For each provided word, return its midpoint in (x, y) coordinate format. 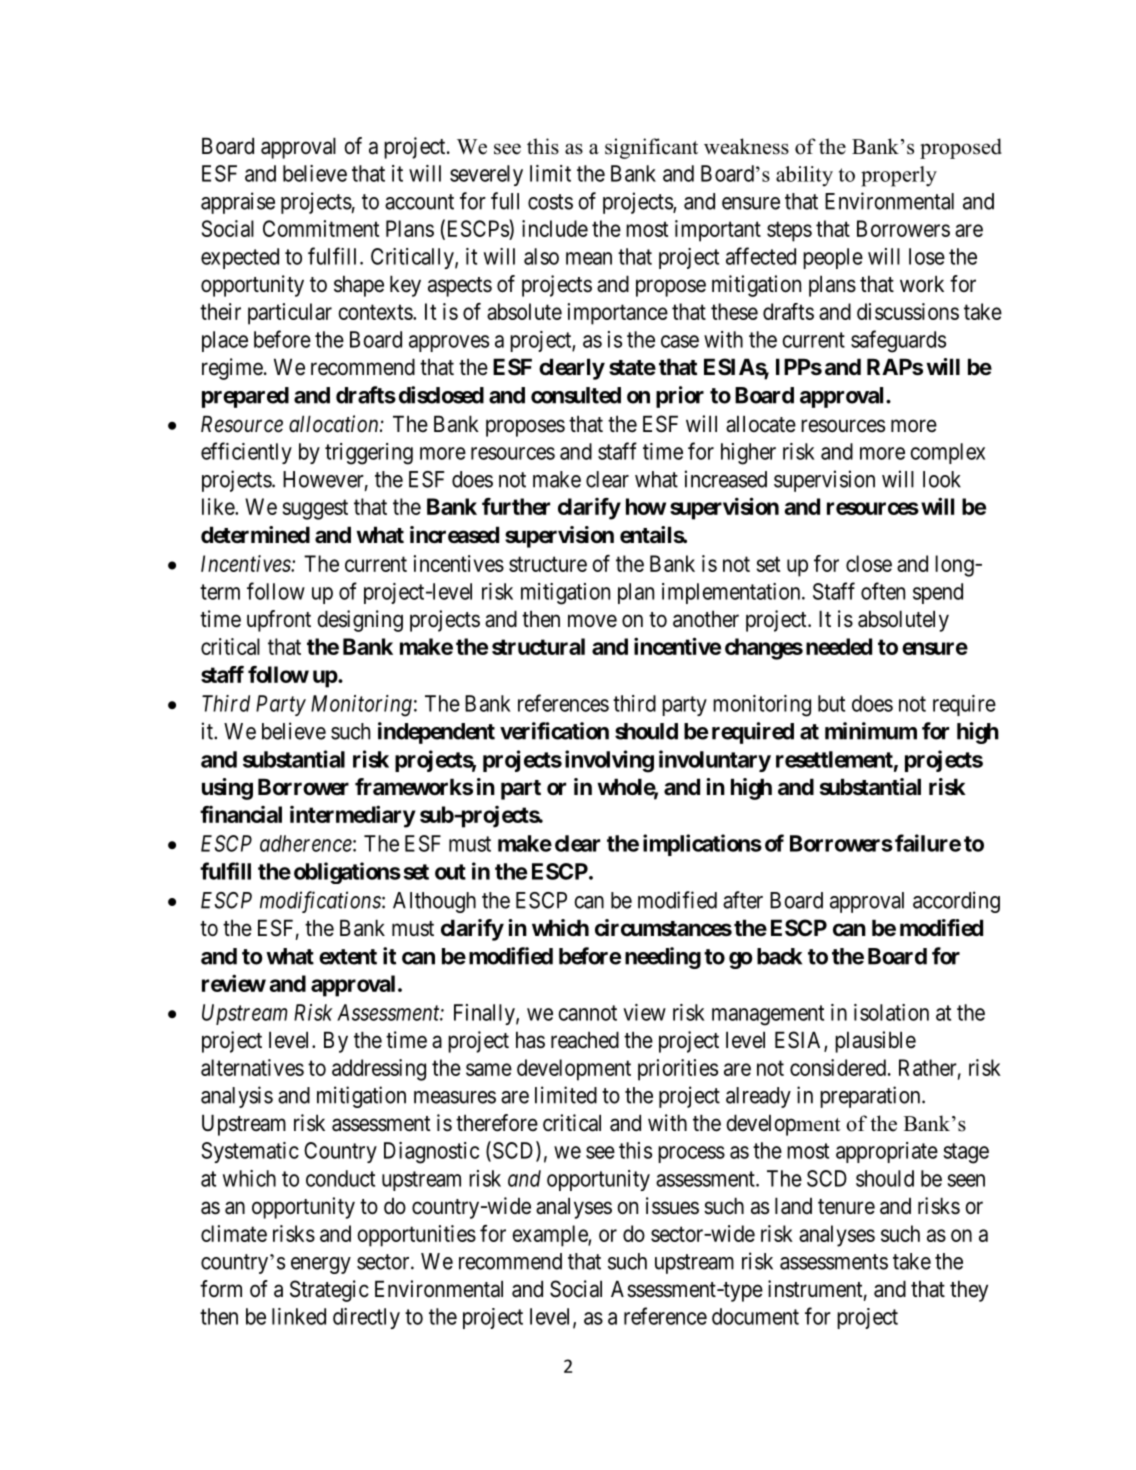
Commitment (321, 228)
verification (554, 731)
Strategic (329, 1291)
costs (550, 202)
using (227, 789)
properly (899, 176)
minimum (871, 731)
